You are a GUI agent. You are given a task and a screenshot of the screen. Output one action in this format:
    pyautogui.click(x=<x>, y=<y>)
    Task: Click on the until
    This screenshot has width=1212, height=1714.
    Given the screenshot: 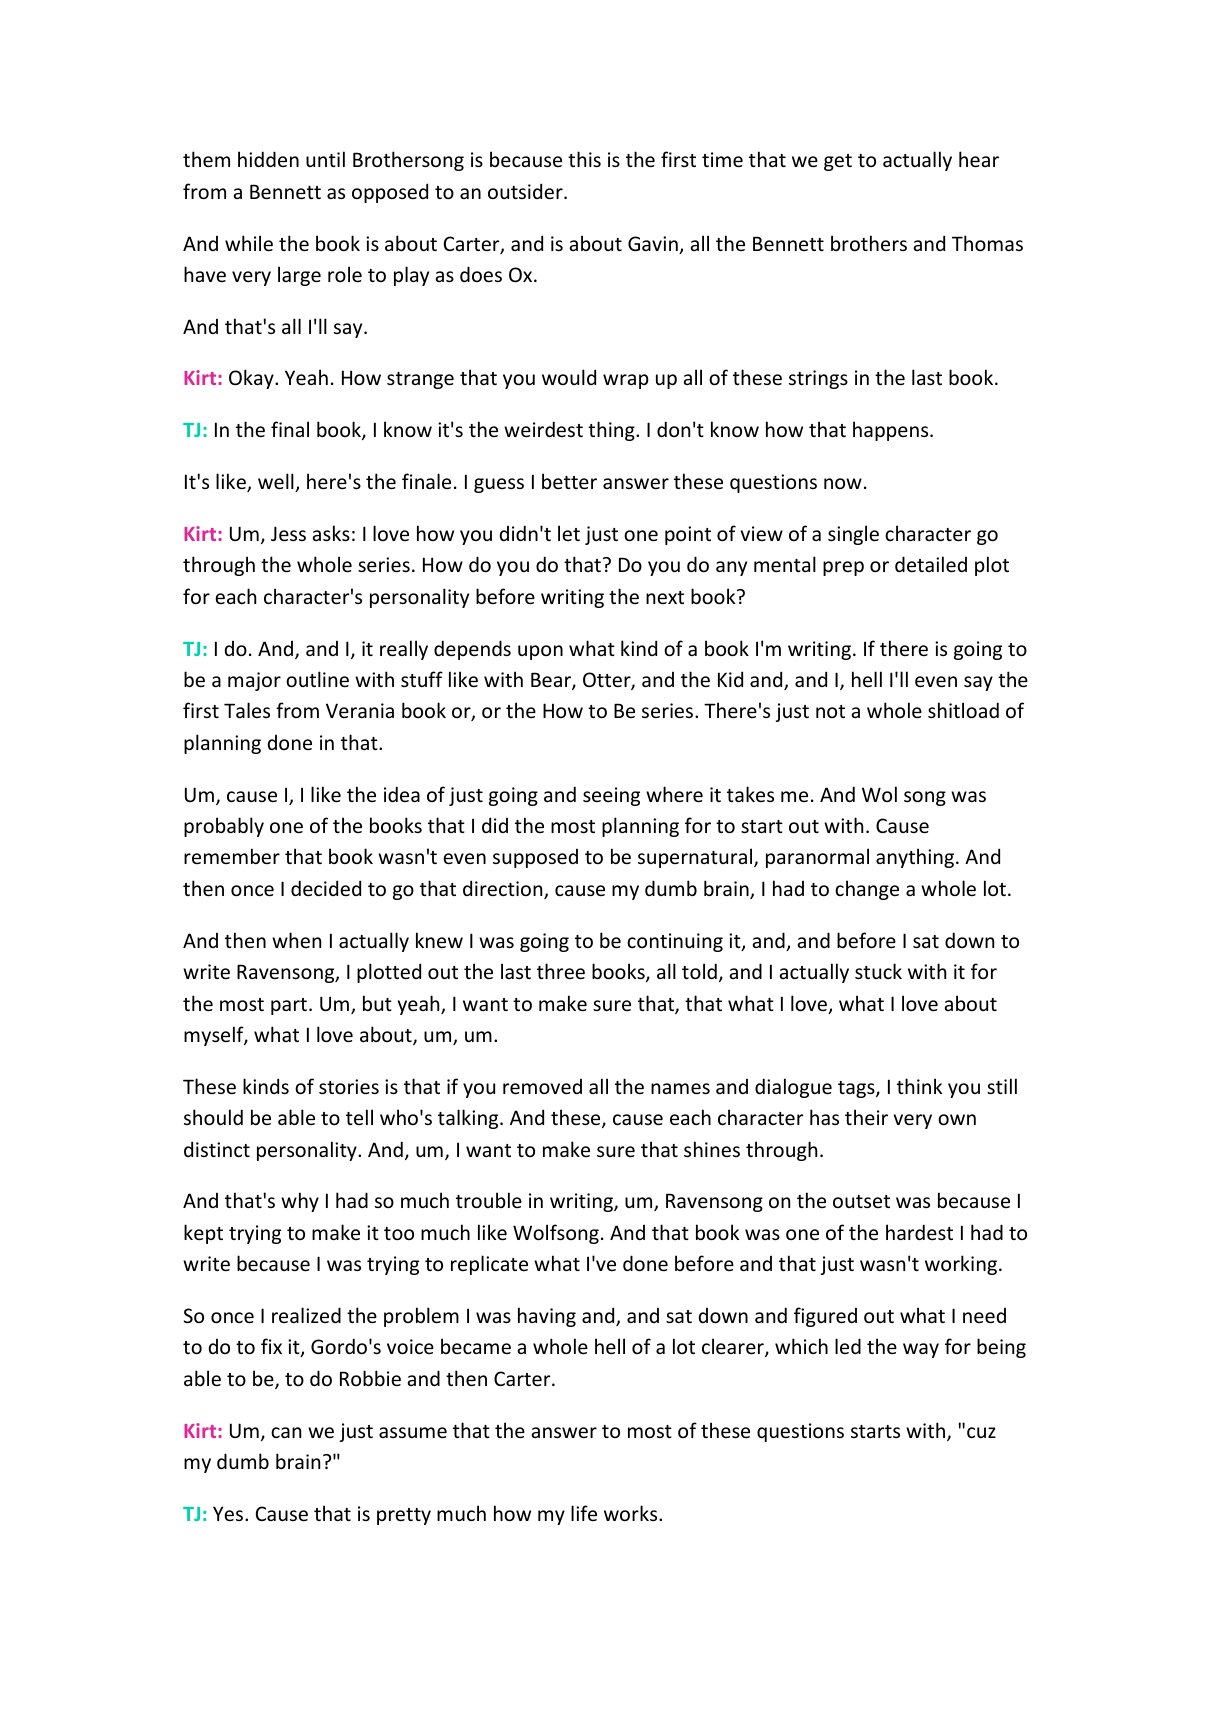 What is the action you would take?
    pyautogui.click(x=325, y=159)
